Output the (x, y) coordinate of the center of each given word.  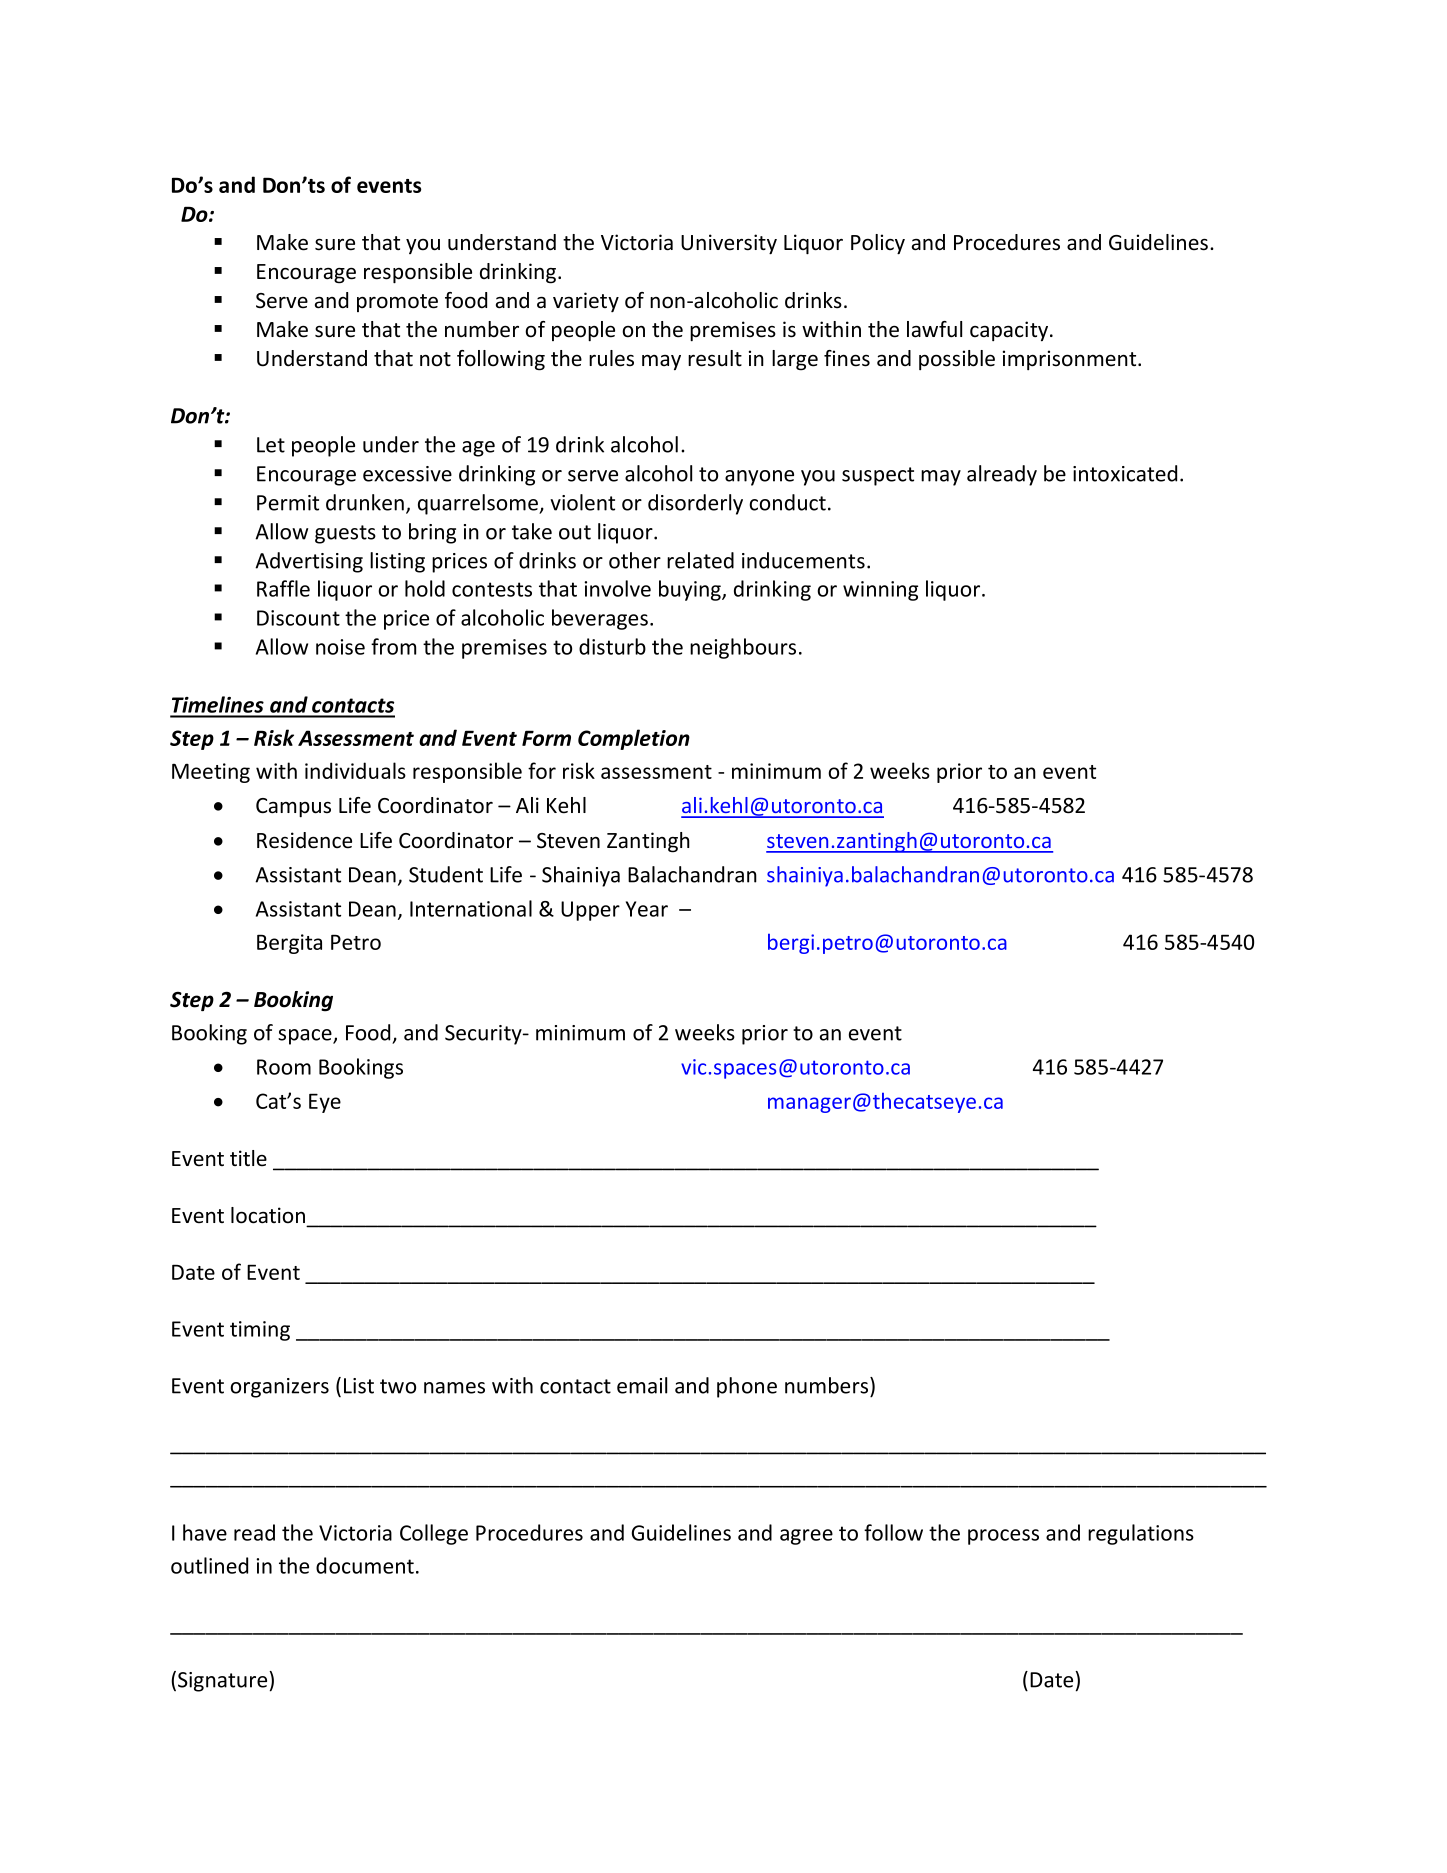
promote (397, 303)
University (729, 244)
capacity (1010, 331)
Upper (590, 911)
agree (806, 1537)
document (365, 1565)
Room (284, 1067)
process (1003, 1537)
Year (647, 909)
